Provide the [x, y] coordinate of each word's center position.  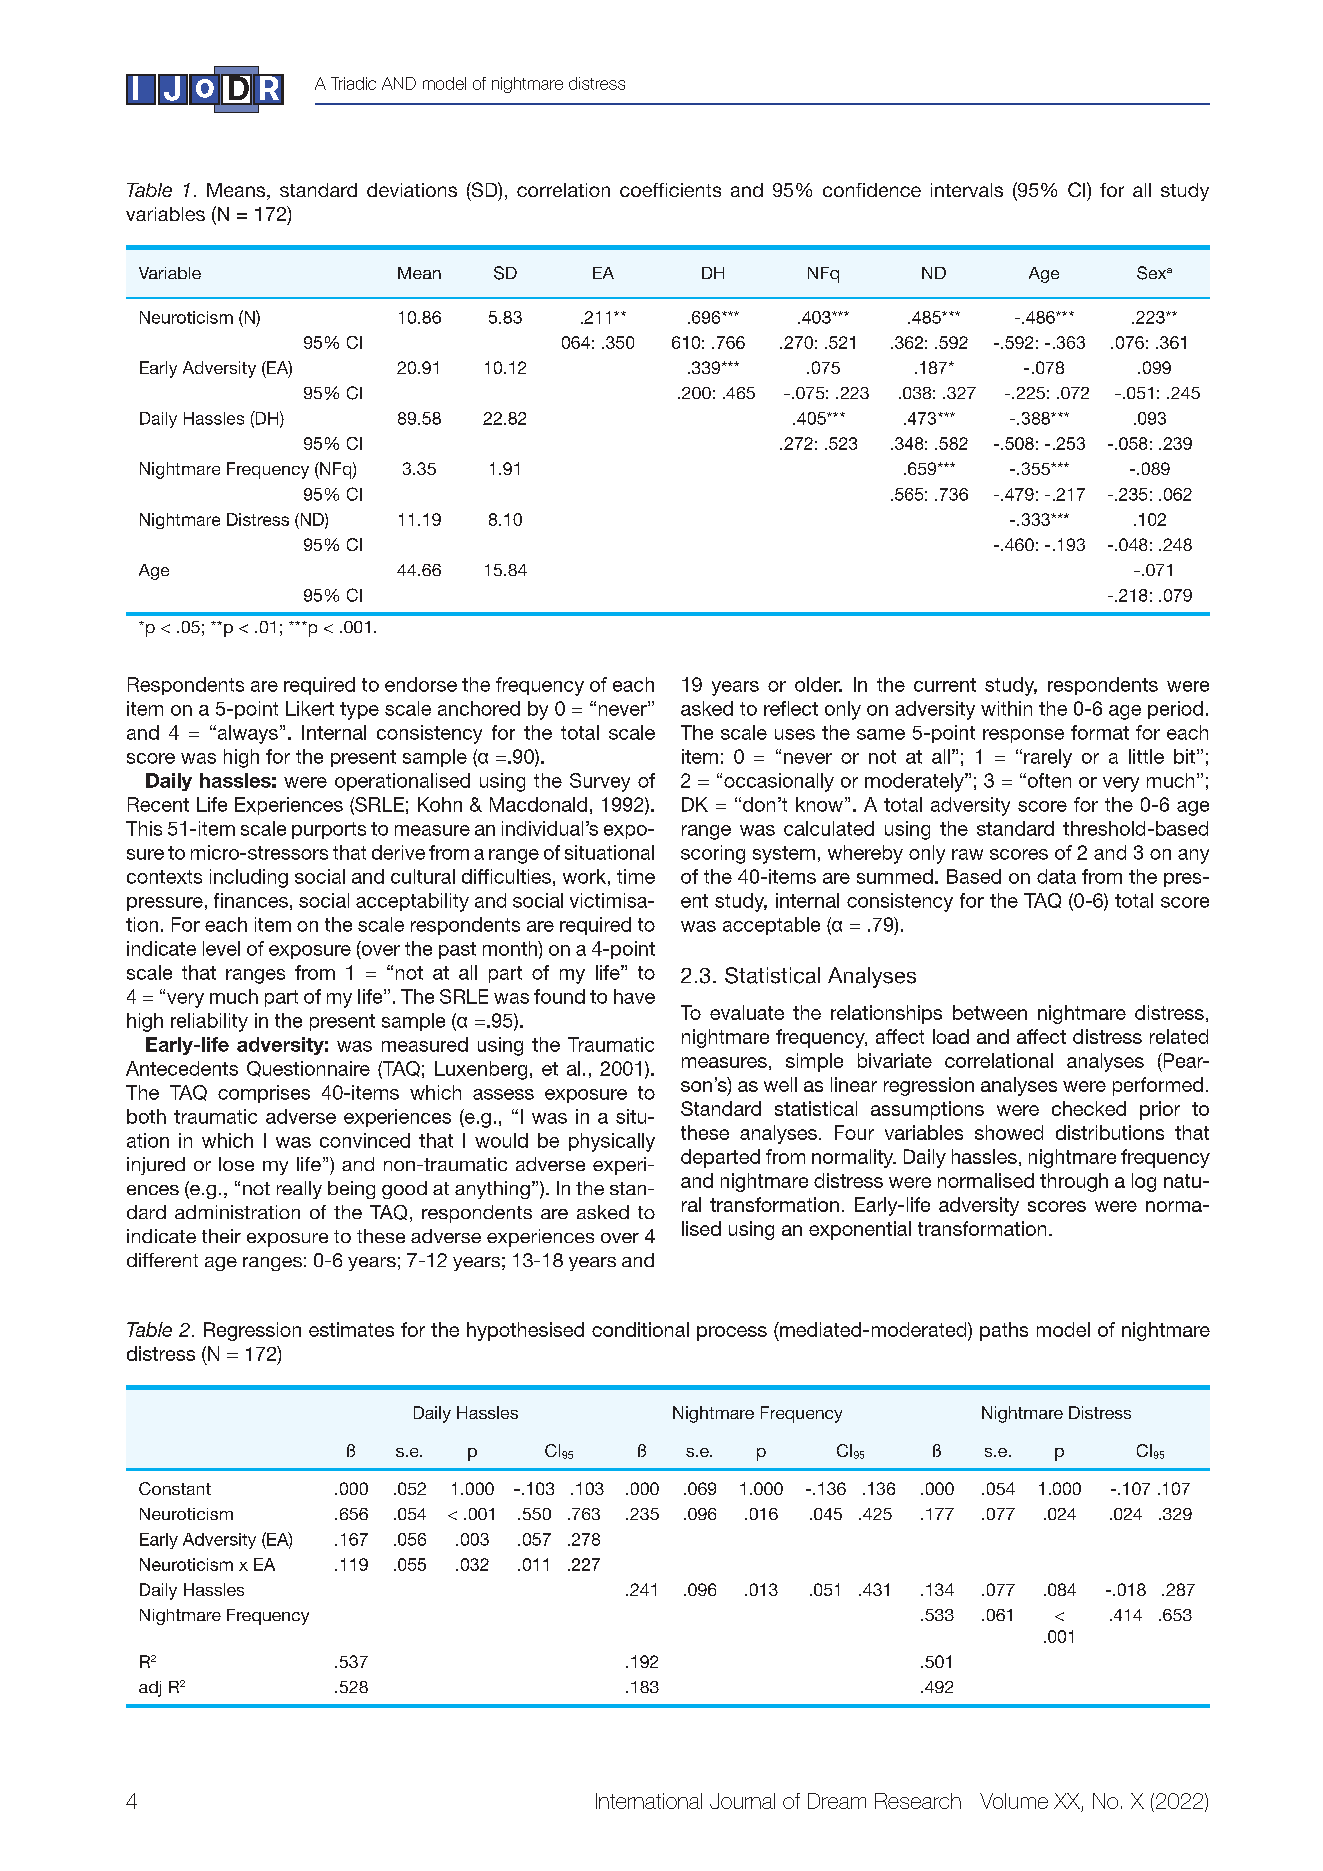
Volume [1014, 1801]
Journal [742, 1801]
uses [795, 734]
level [221, 948]
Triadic [353, 83]
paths [1004, 1331]
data [1056, 876]
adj [150, 1689]
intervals [967, 190]
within [1006, 708]
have [634, 996]
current [945, 685]
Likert [310, 708]
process [732, 1333]
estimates [351, 1329]
